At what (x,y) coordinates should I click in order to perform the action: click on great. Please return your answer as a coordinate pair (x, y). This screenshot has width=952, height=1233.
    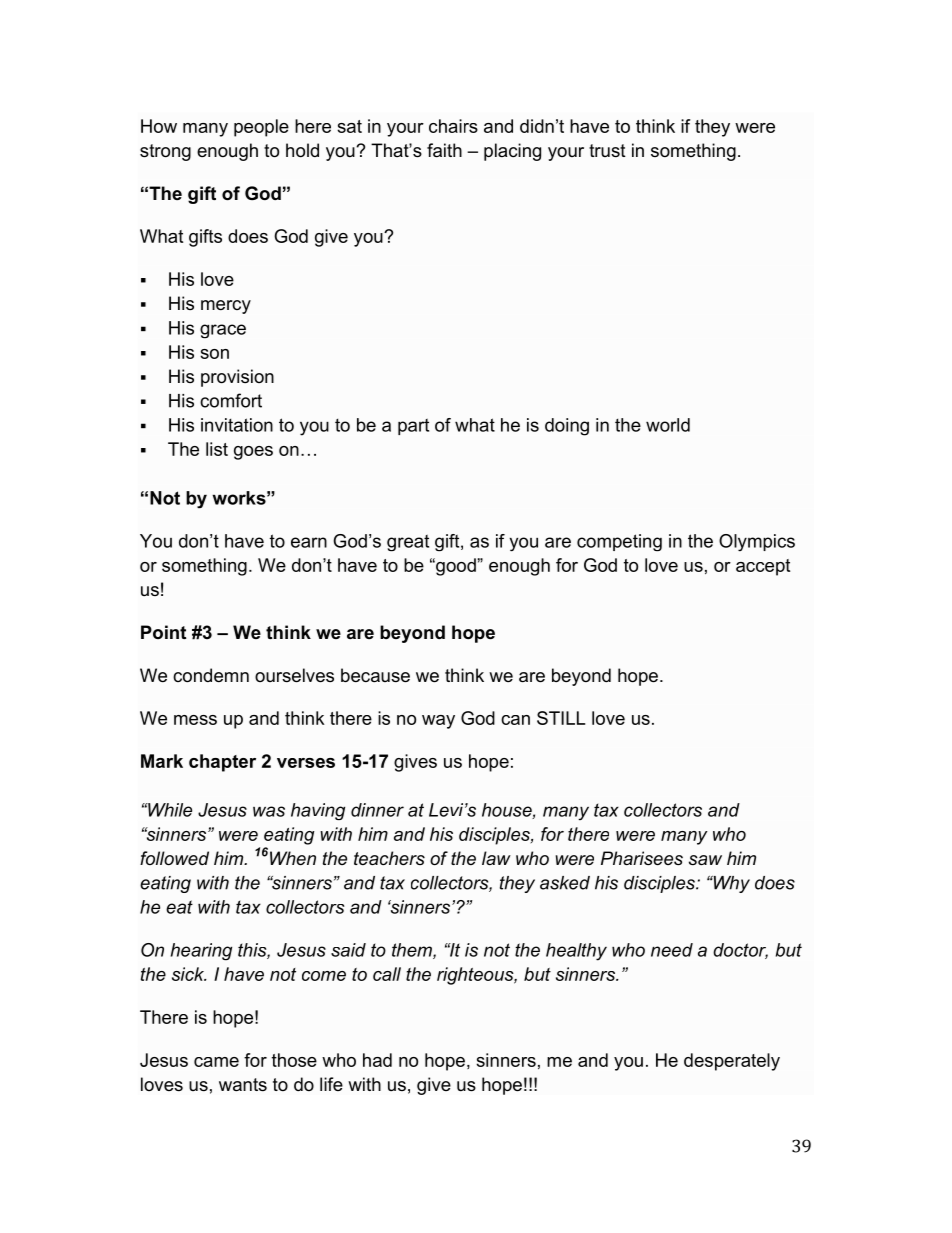
    Looking at the image, I should click on (408, 543).
